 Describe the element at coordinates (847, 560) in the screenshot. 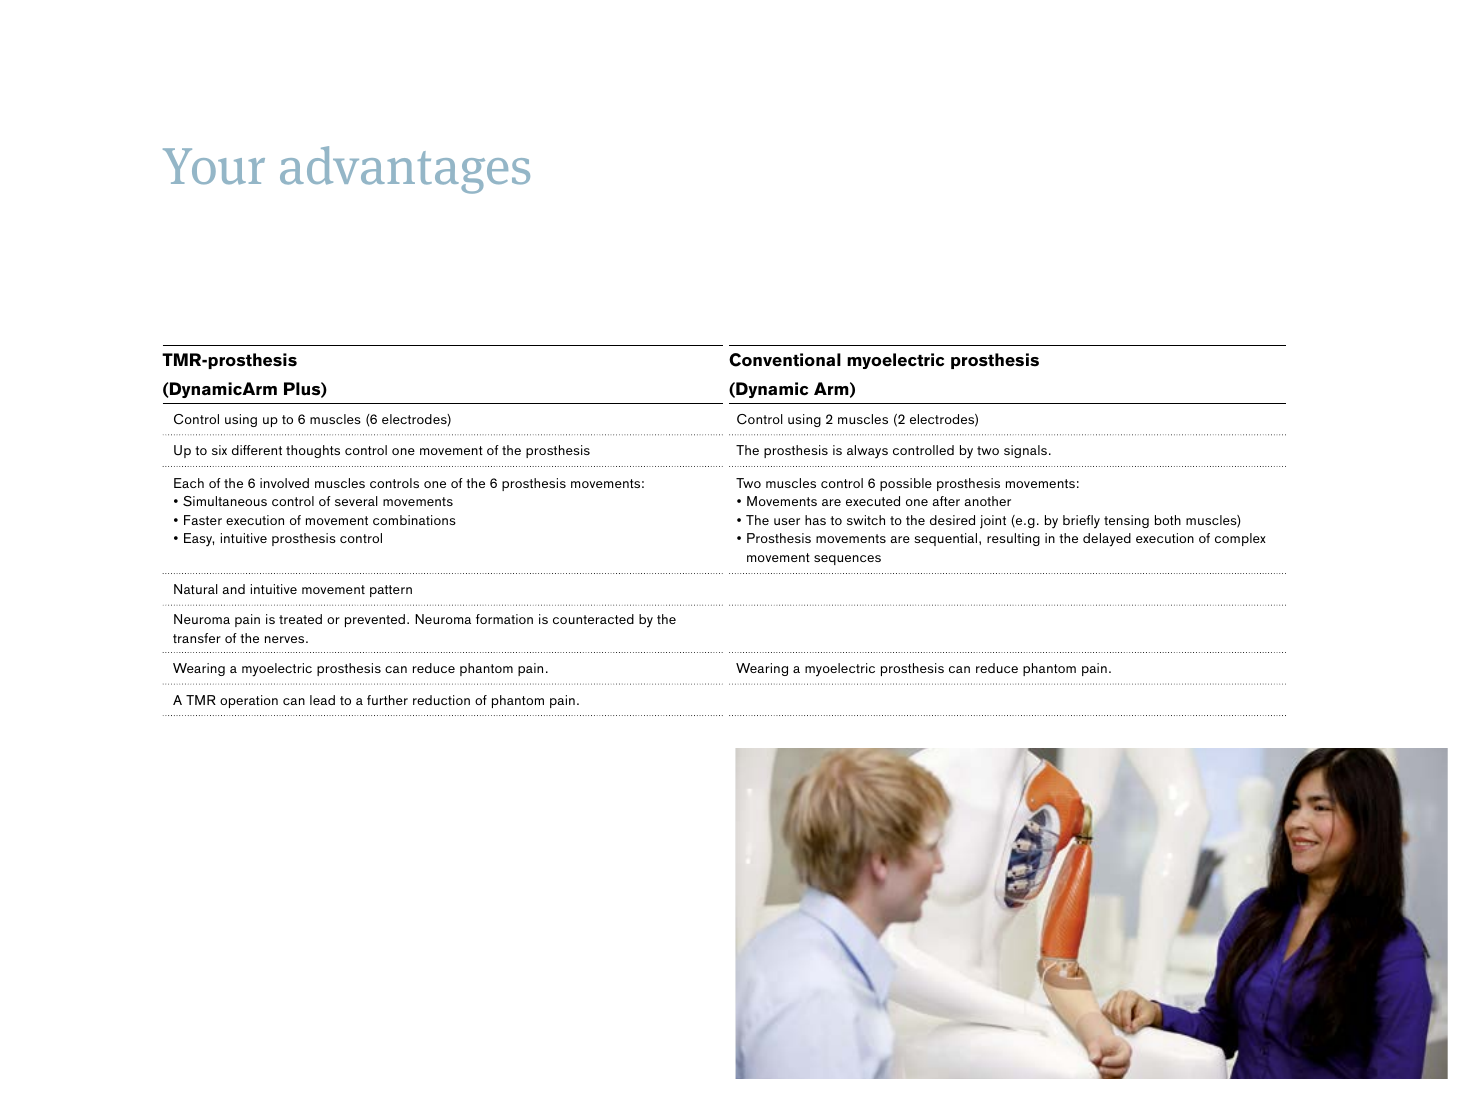

I see `sequences` at that location.
